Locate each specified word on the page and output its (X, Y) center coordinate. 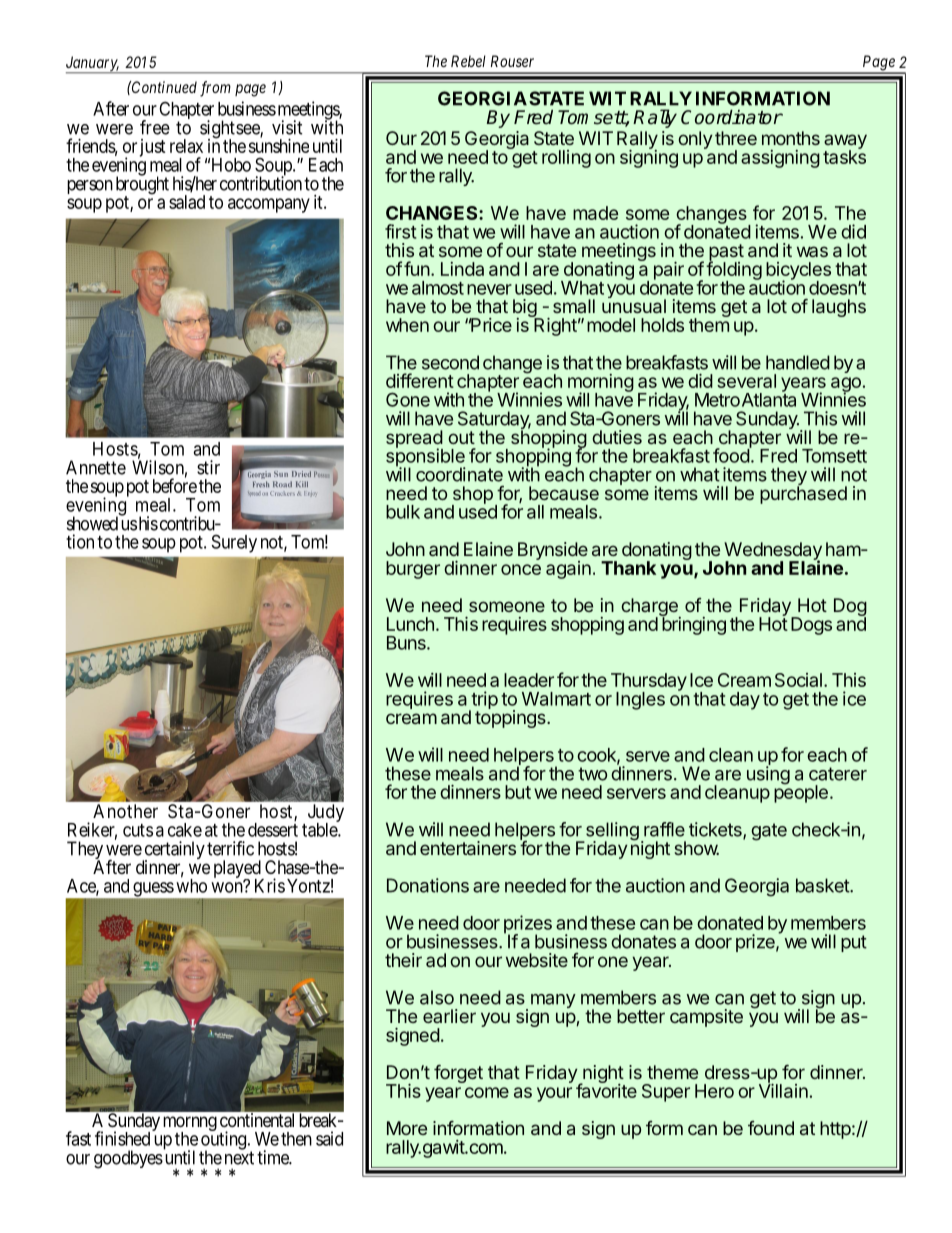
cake (185, 830)
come (487, 1092)
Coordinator (732, 117)
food (732, 454)
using (768, 774)
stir (208, 467)
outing (225, 1141)
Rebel (468, 61)
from (215, 89)
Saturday (494, 421)
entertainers (468, 848)
